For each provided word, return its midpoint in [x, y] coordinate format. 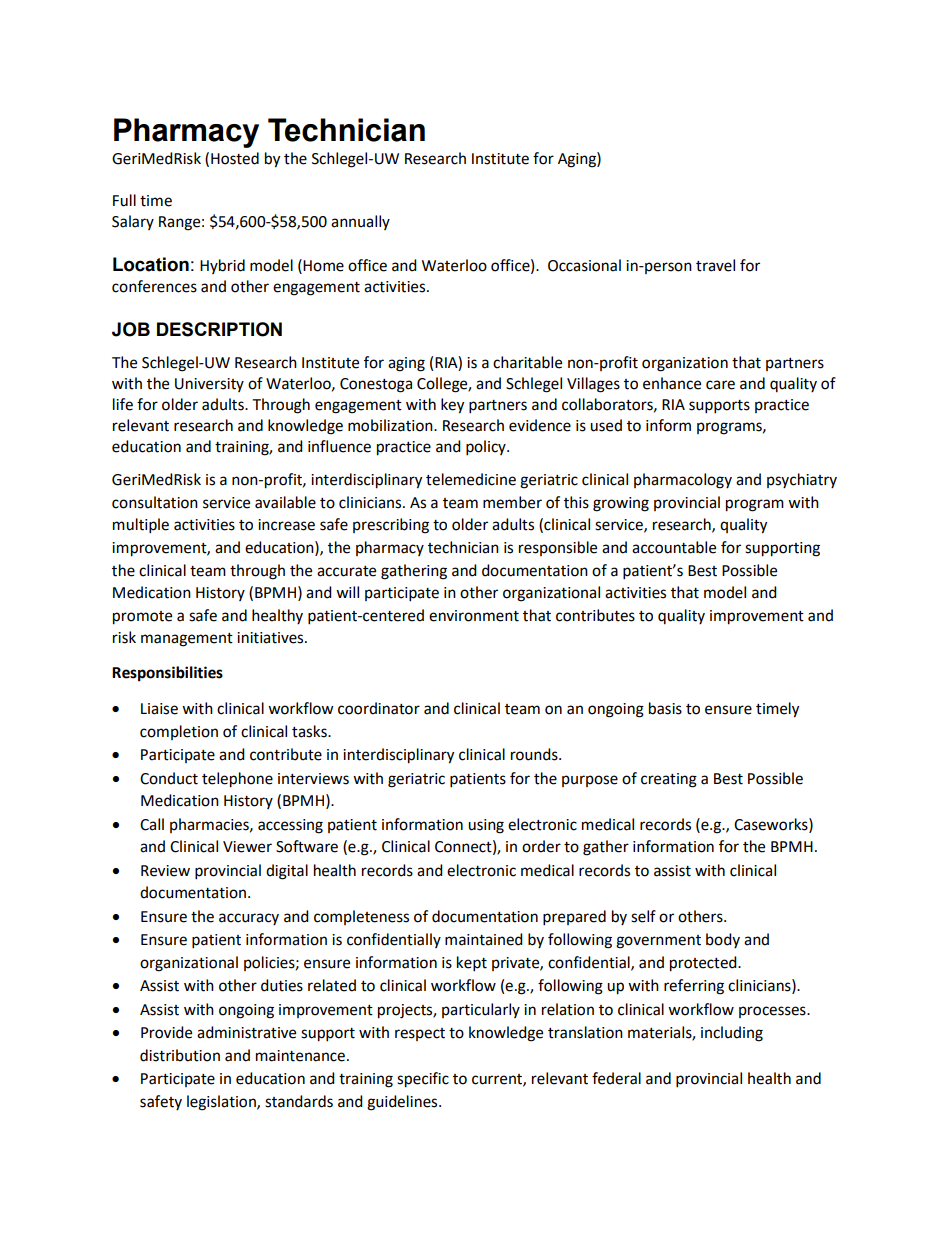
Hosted [235, 158]
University [209, 385]
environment [474, 616]
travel [715, 265]
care [720, 385]
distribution [180, 1055]
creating [669, 780]
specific [423, 1080]
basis [665, 708]
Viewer [247, 847]
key [452, 406]
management [187, 640]
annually [360, 222]
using [486, 826]
